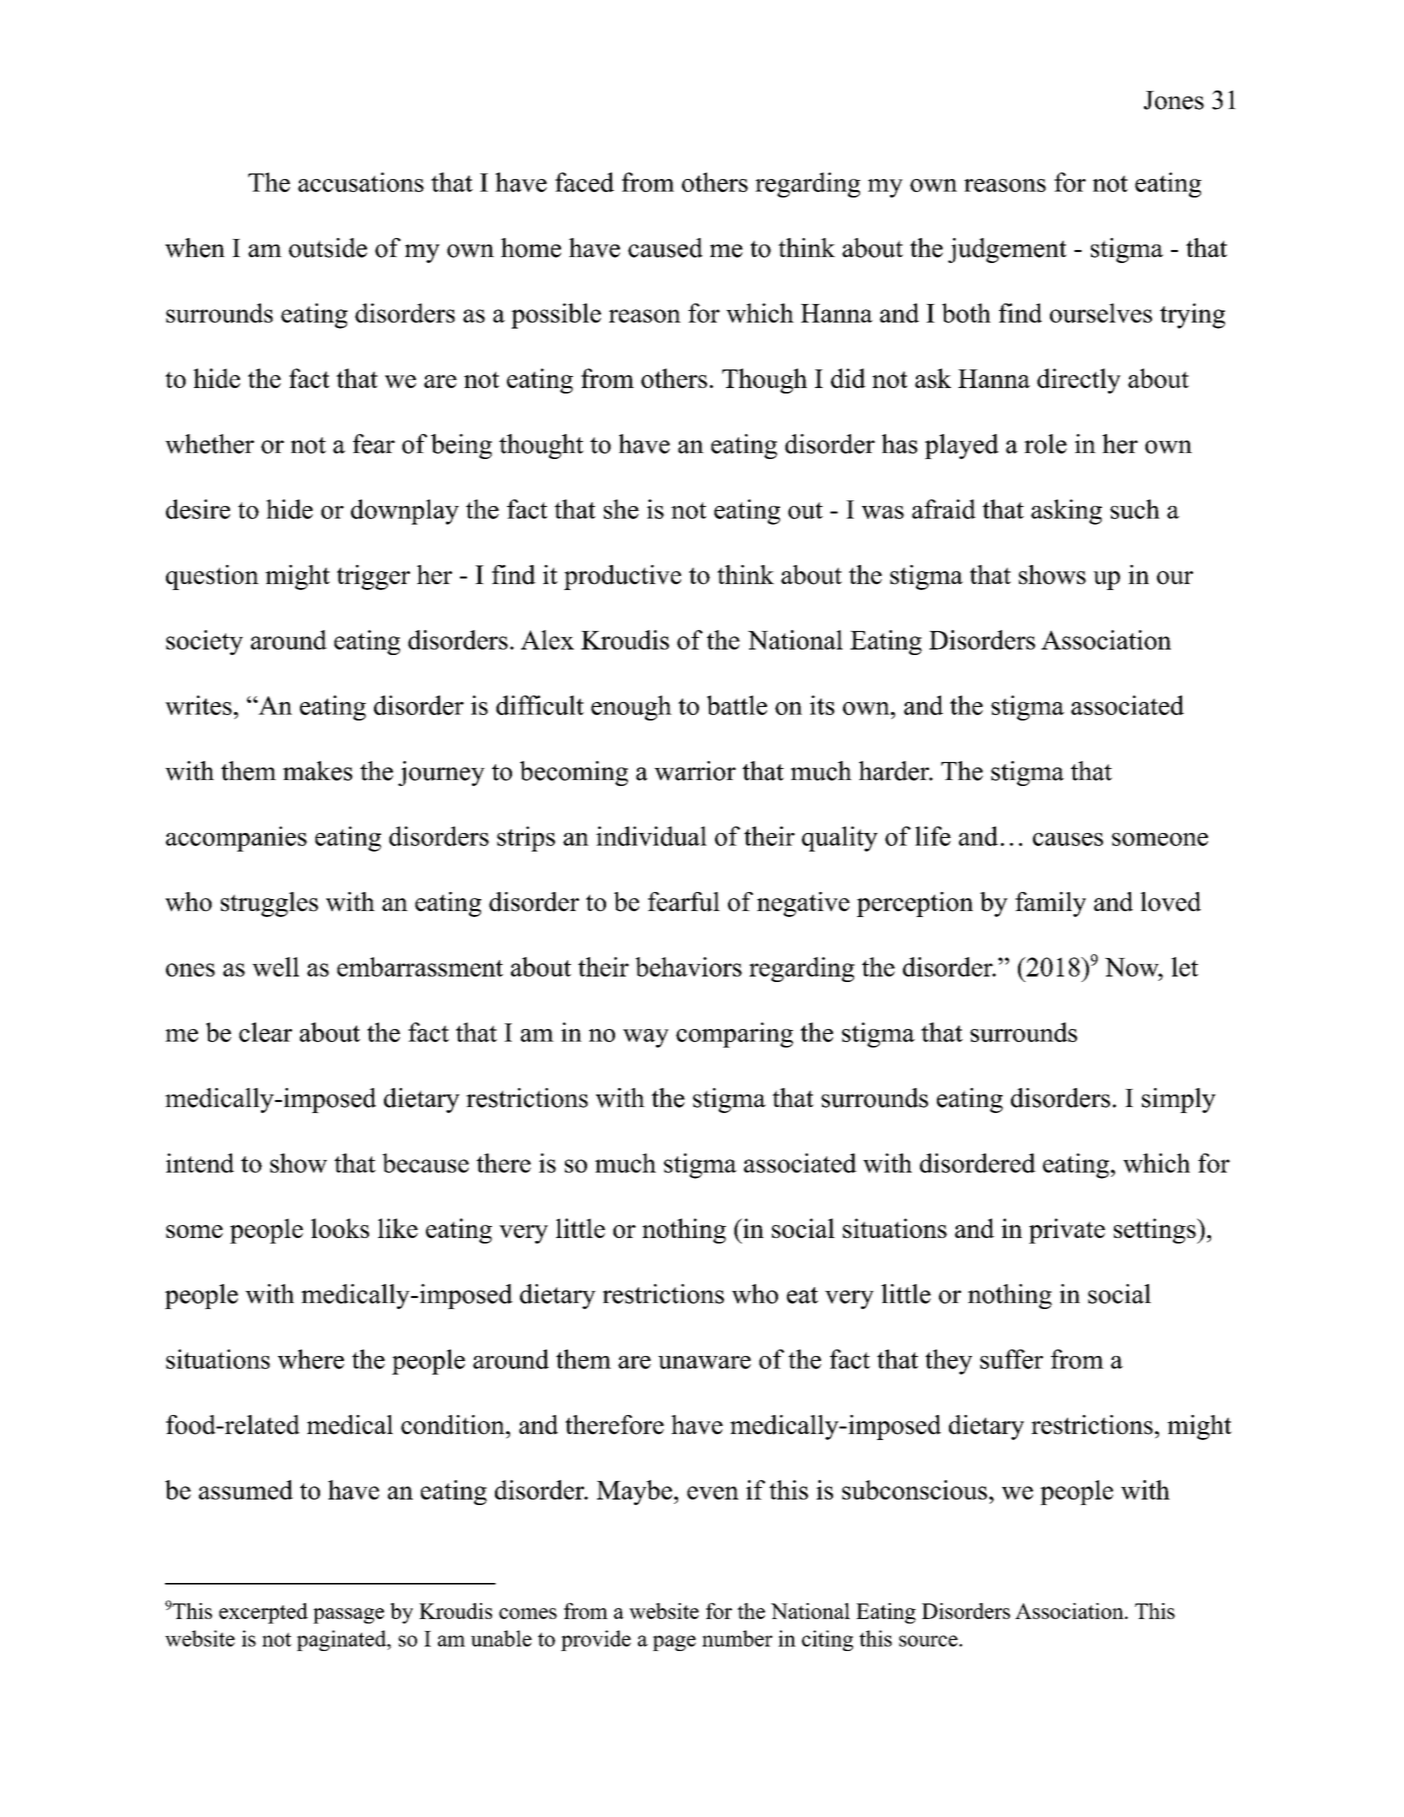  What do you see at coordinates (737, 705) in the screenshot?
I see `battle` at bounding box center [737, 705].
